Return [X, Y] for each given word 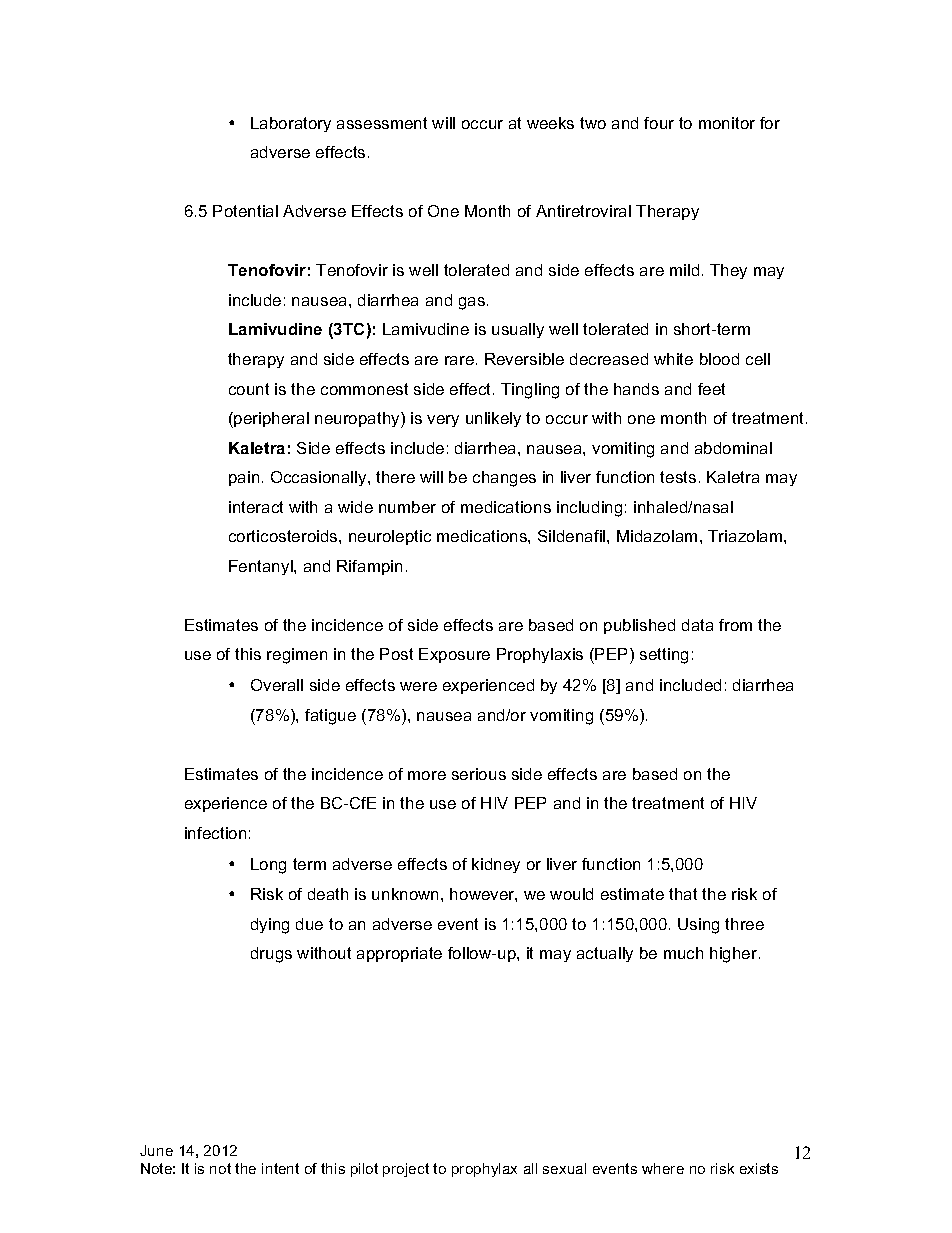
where [663, 1168]
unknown [407, 894]
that [683, 894]
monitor [727, 123]
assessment [382, 123]
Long [268, 866]
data [697, 625]
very [443, 421]
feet [711, 389]
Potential [245, 211]
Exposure [454, 655]
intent [280, 1168]
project [406, 1170]
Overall [277, 685]
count [249, 389]
